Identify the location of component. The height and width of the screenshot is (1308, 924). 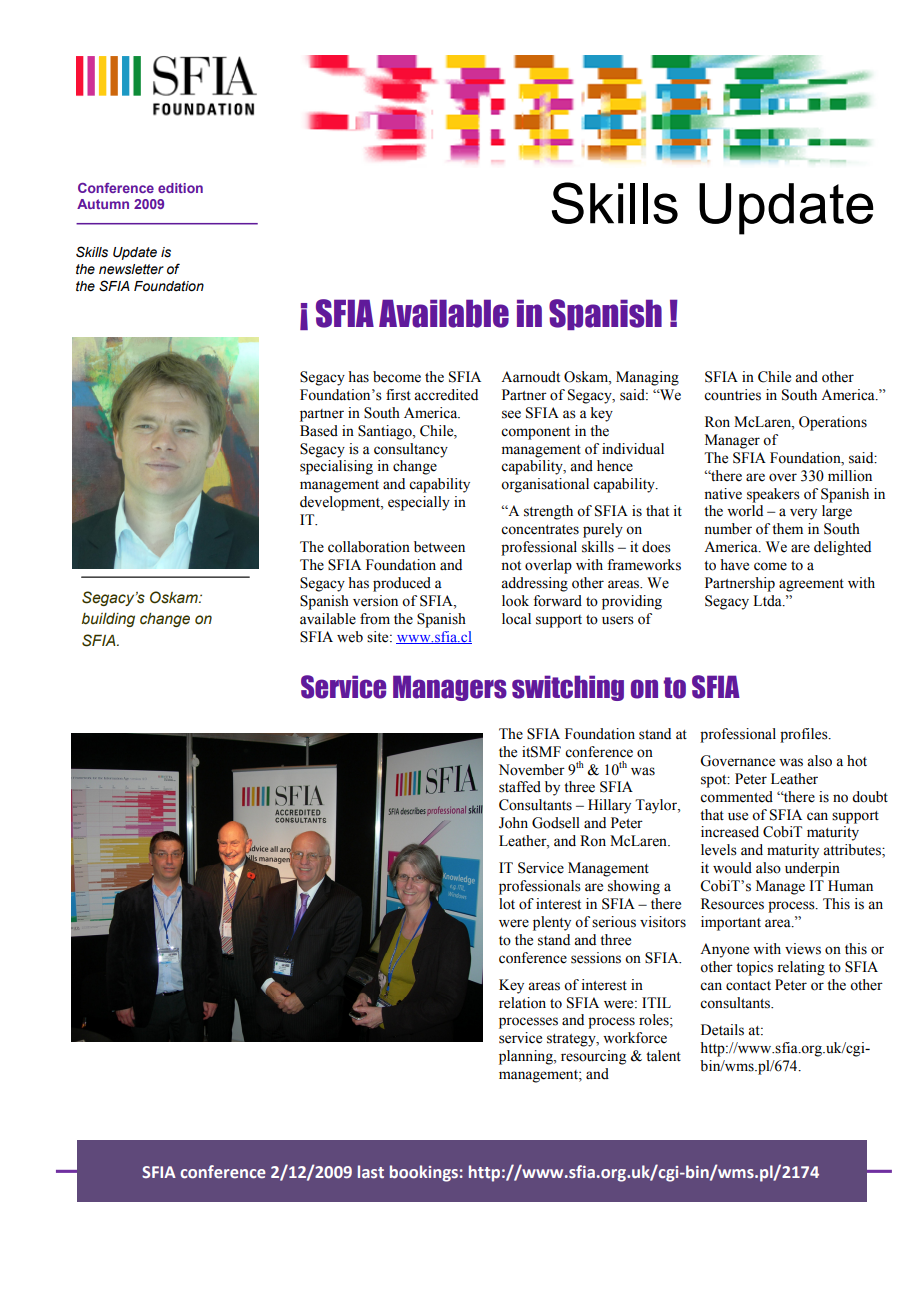
(535, 433).
